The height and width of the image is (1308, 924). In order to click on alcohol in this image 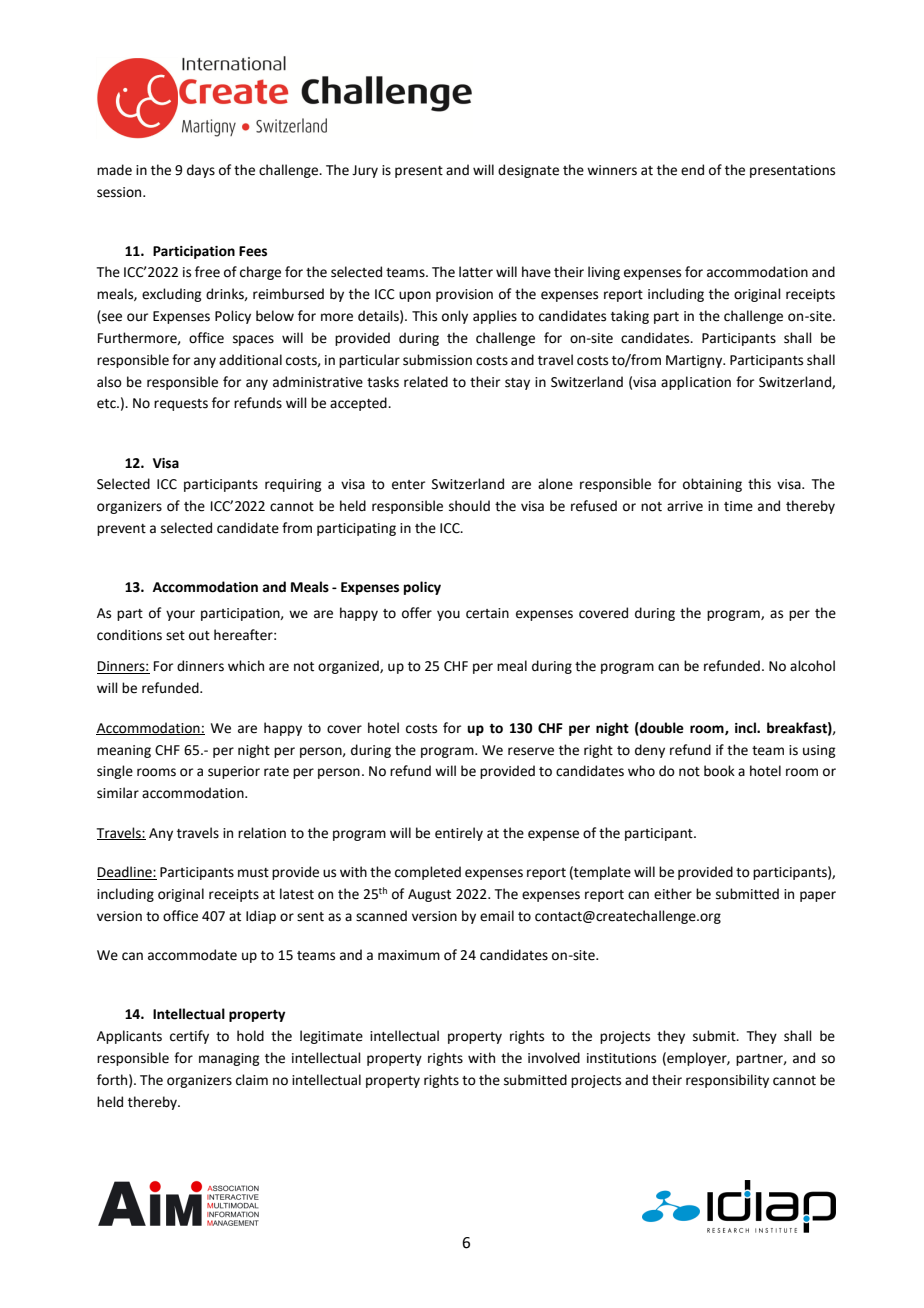, I will do `click(812, 666)`.
